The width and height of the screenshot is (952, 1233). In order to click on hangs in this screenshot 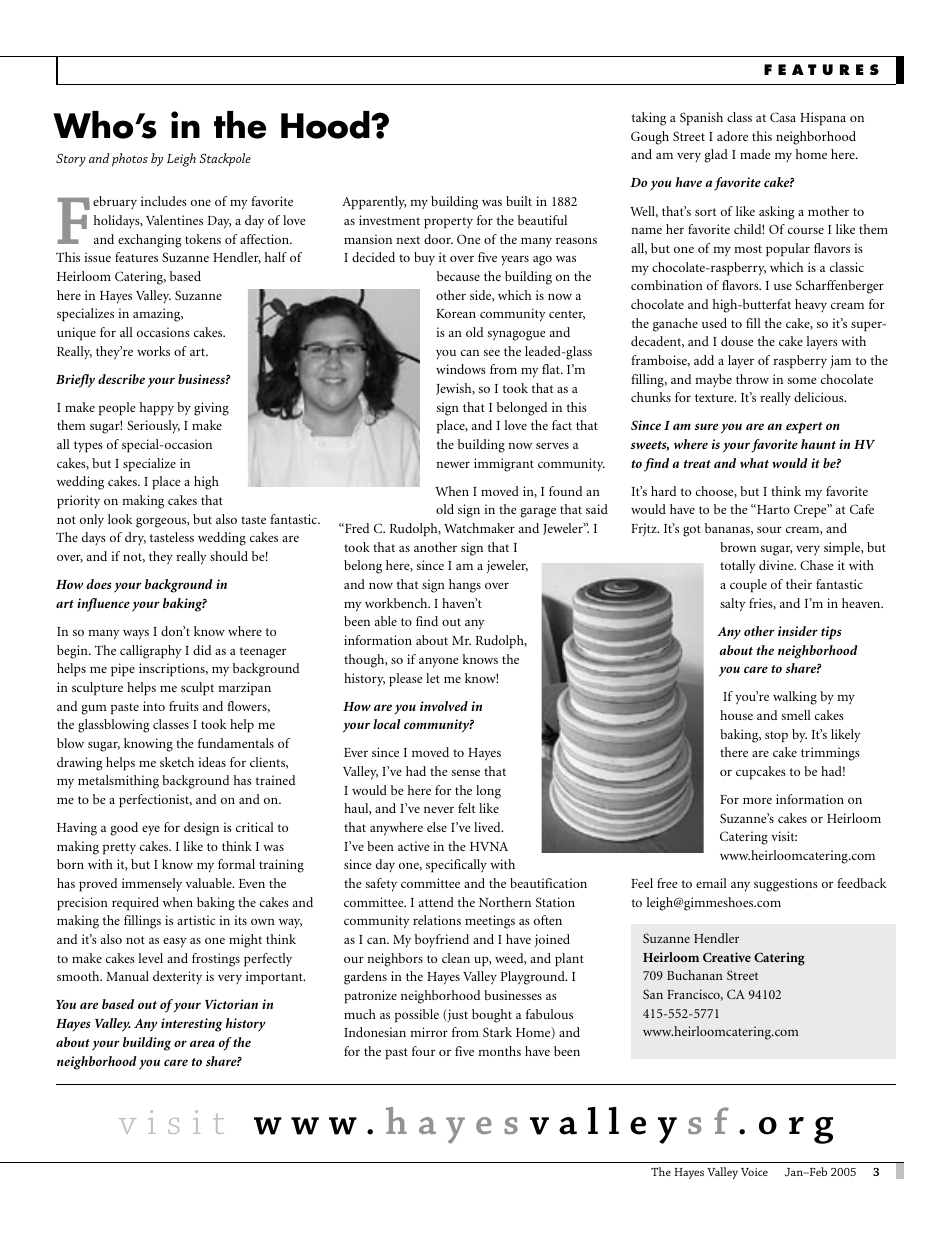, I will do `click(465, 586)`.
